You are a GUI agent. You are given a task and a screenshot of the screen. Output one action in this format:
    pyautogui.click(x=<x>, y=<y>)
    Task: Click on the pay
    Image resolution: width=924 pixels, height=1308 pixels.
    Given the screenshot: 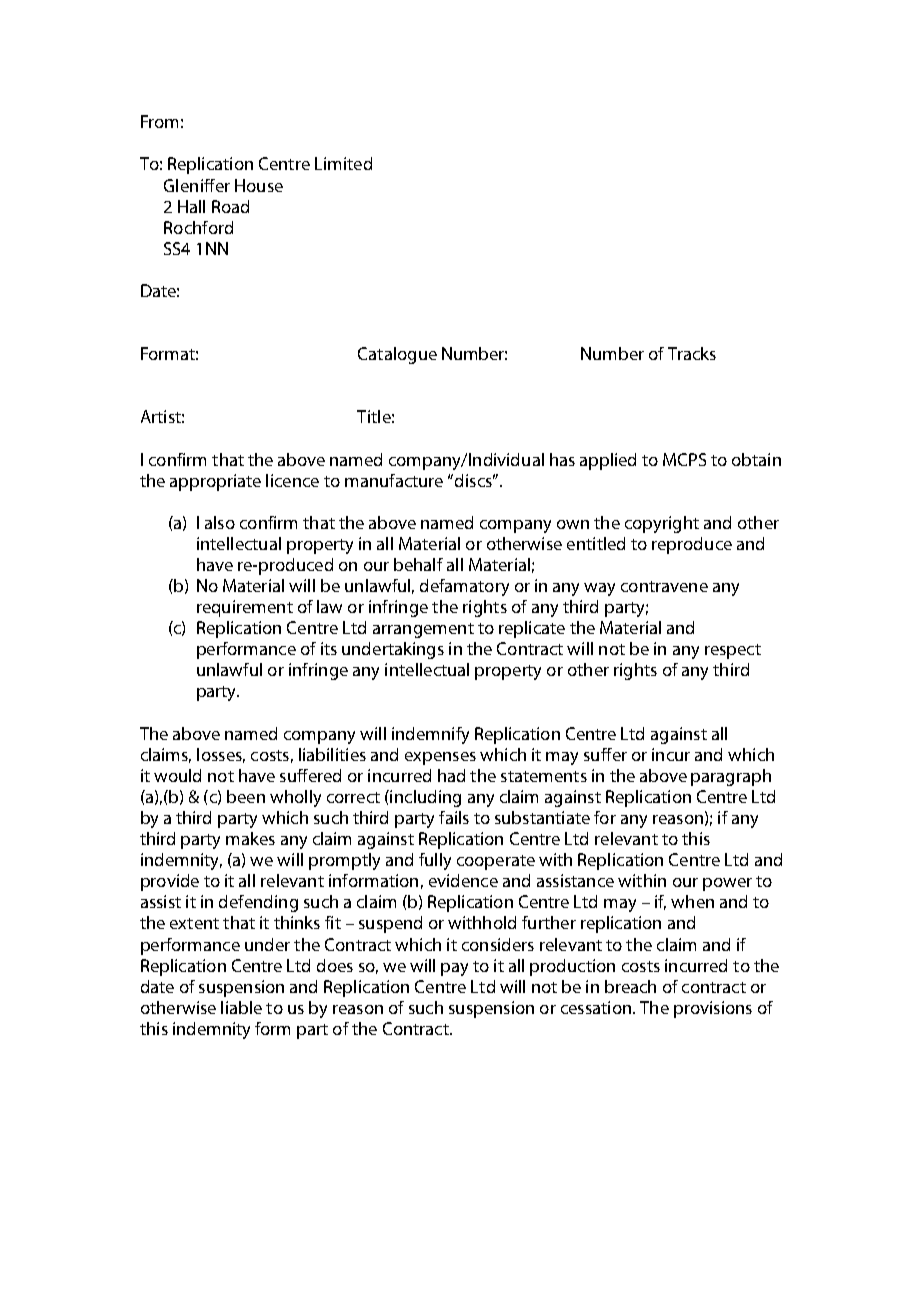 What is the action you would take?
    pyautogui.click(x=454, y=969)
